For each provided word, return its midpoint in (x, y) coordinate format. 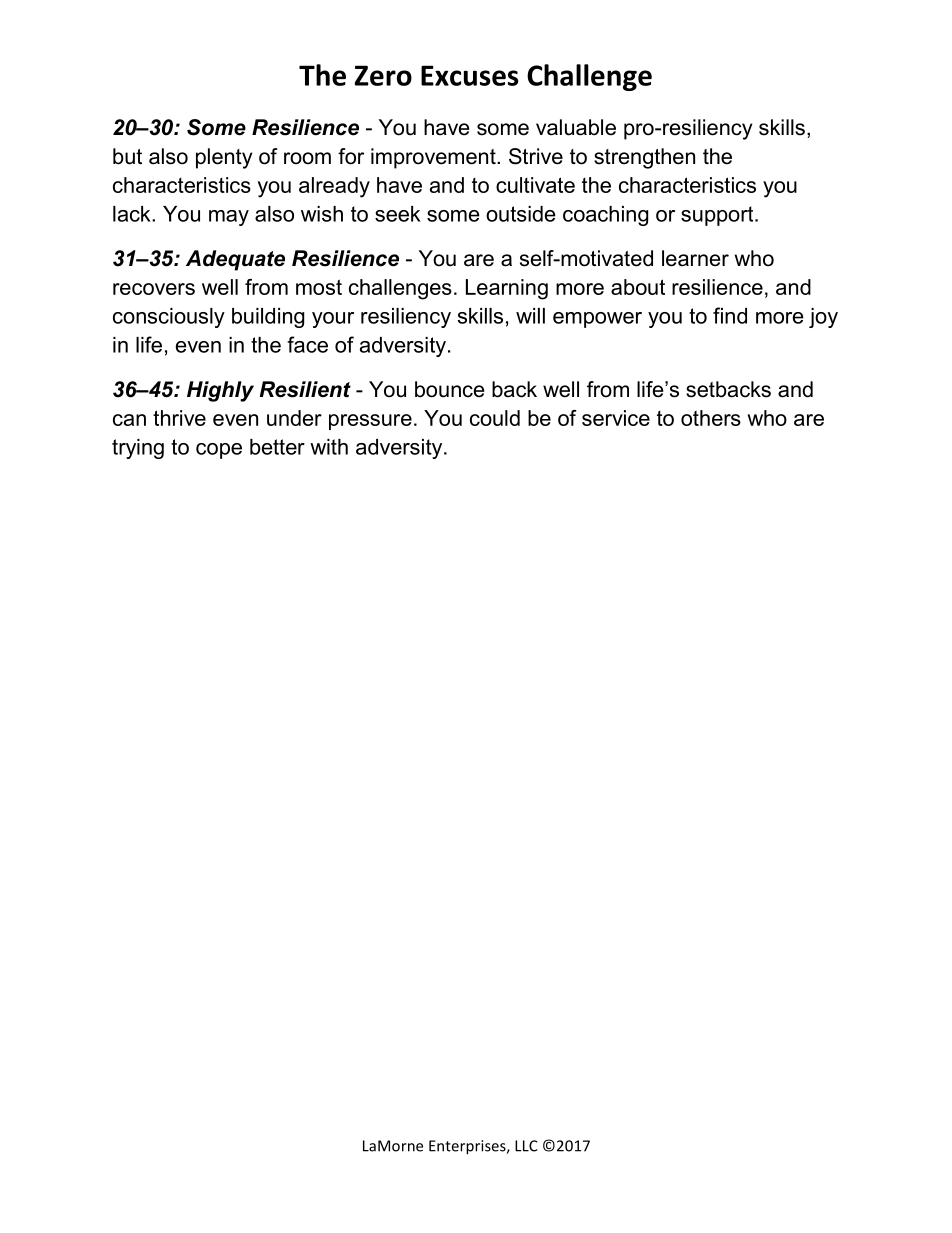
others (711, 418)
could (495, 418)
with (329, 447)
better (277, 447)
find (730, 315)
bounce (449, 389)
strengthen (644, 158)
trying (138, 449)
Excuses (469, 75)
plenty (224, 158)
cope (219, 451)
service (616, 418)
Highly (220, 391)
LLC (526, 1146)
